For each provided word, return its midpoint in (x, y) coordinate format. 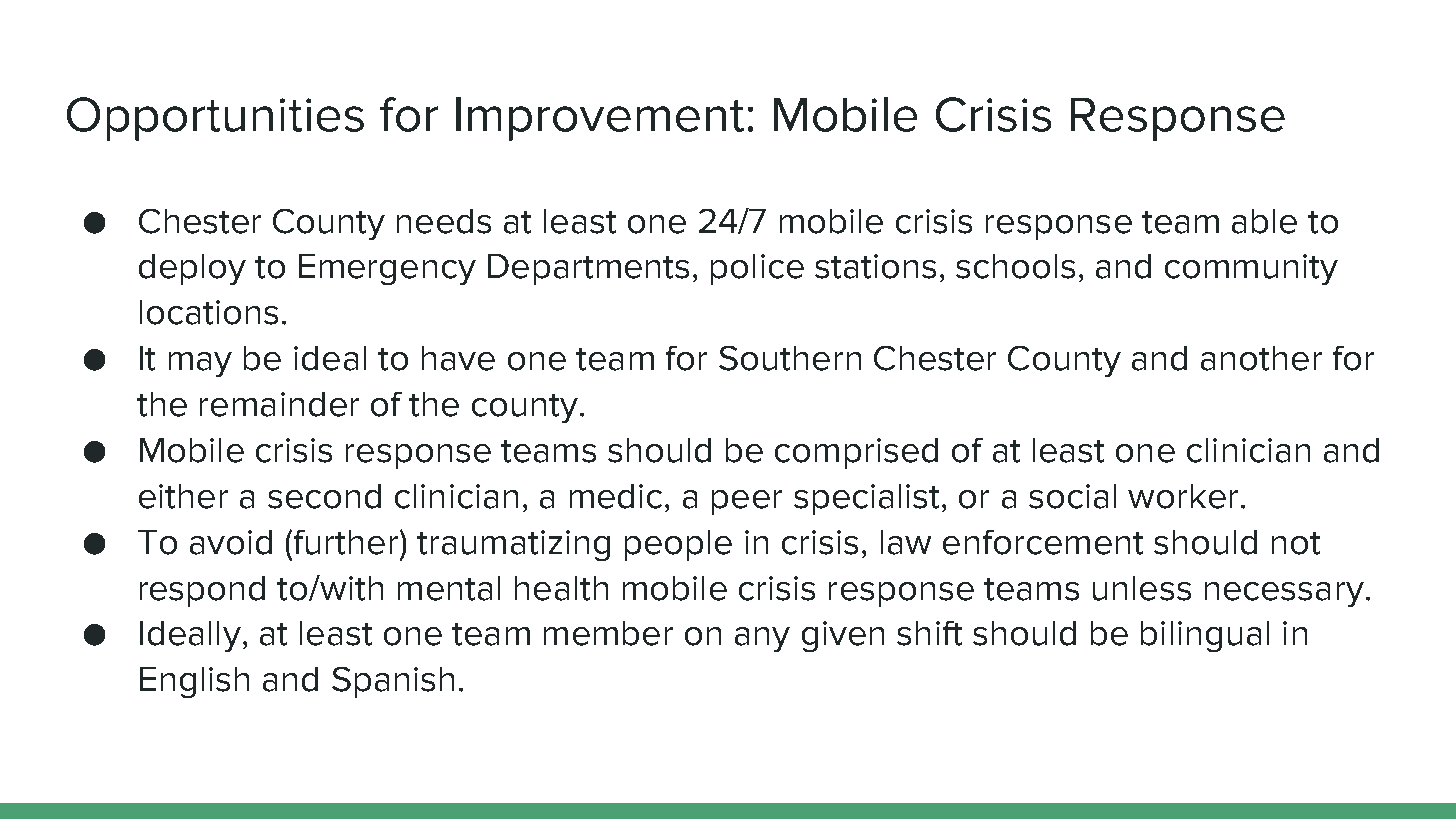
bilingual (1205, 636)
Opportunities (215, 119)
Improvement (600, 119)
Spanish (393, 682)
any (762, 639)
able (1264, 221)
